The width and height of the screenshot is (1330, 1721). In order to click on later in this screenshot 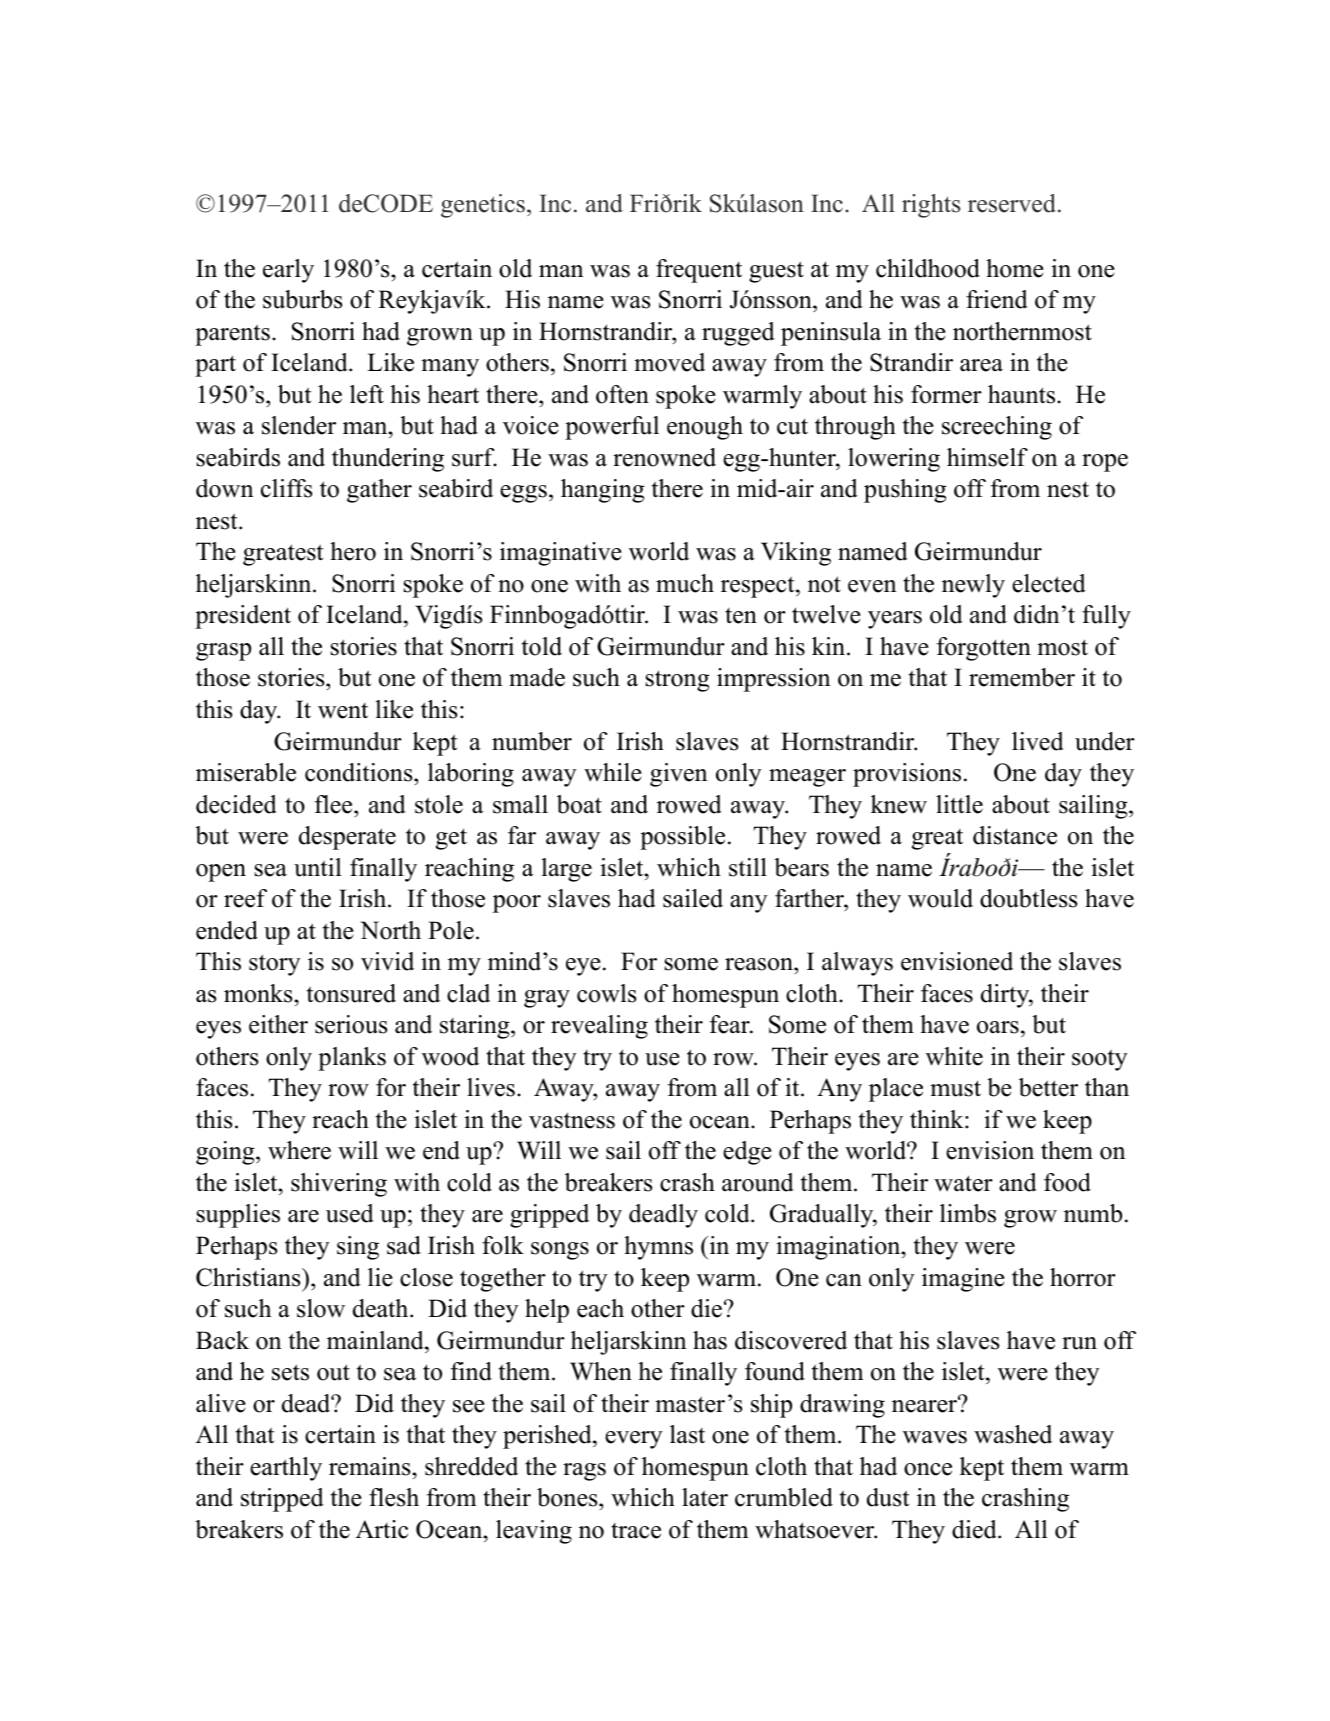, I will do `click(705, 1497)`.
